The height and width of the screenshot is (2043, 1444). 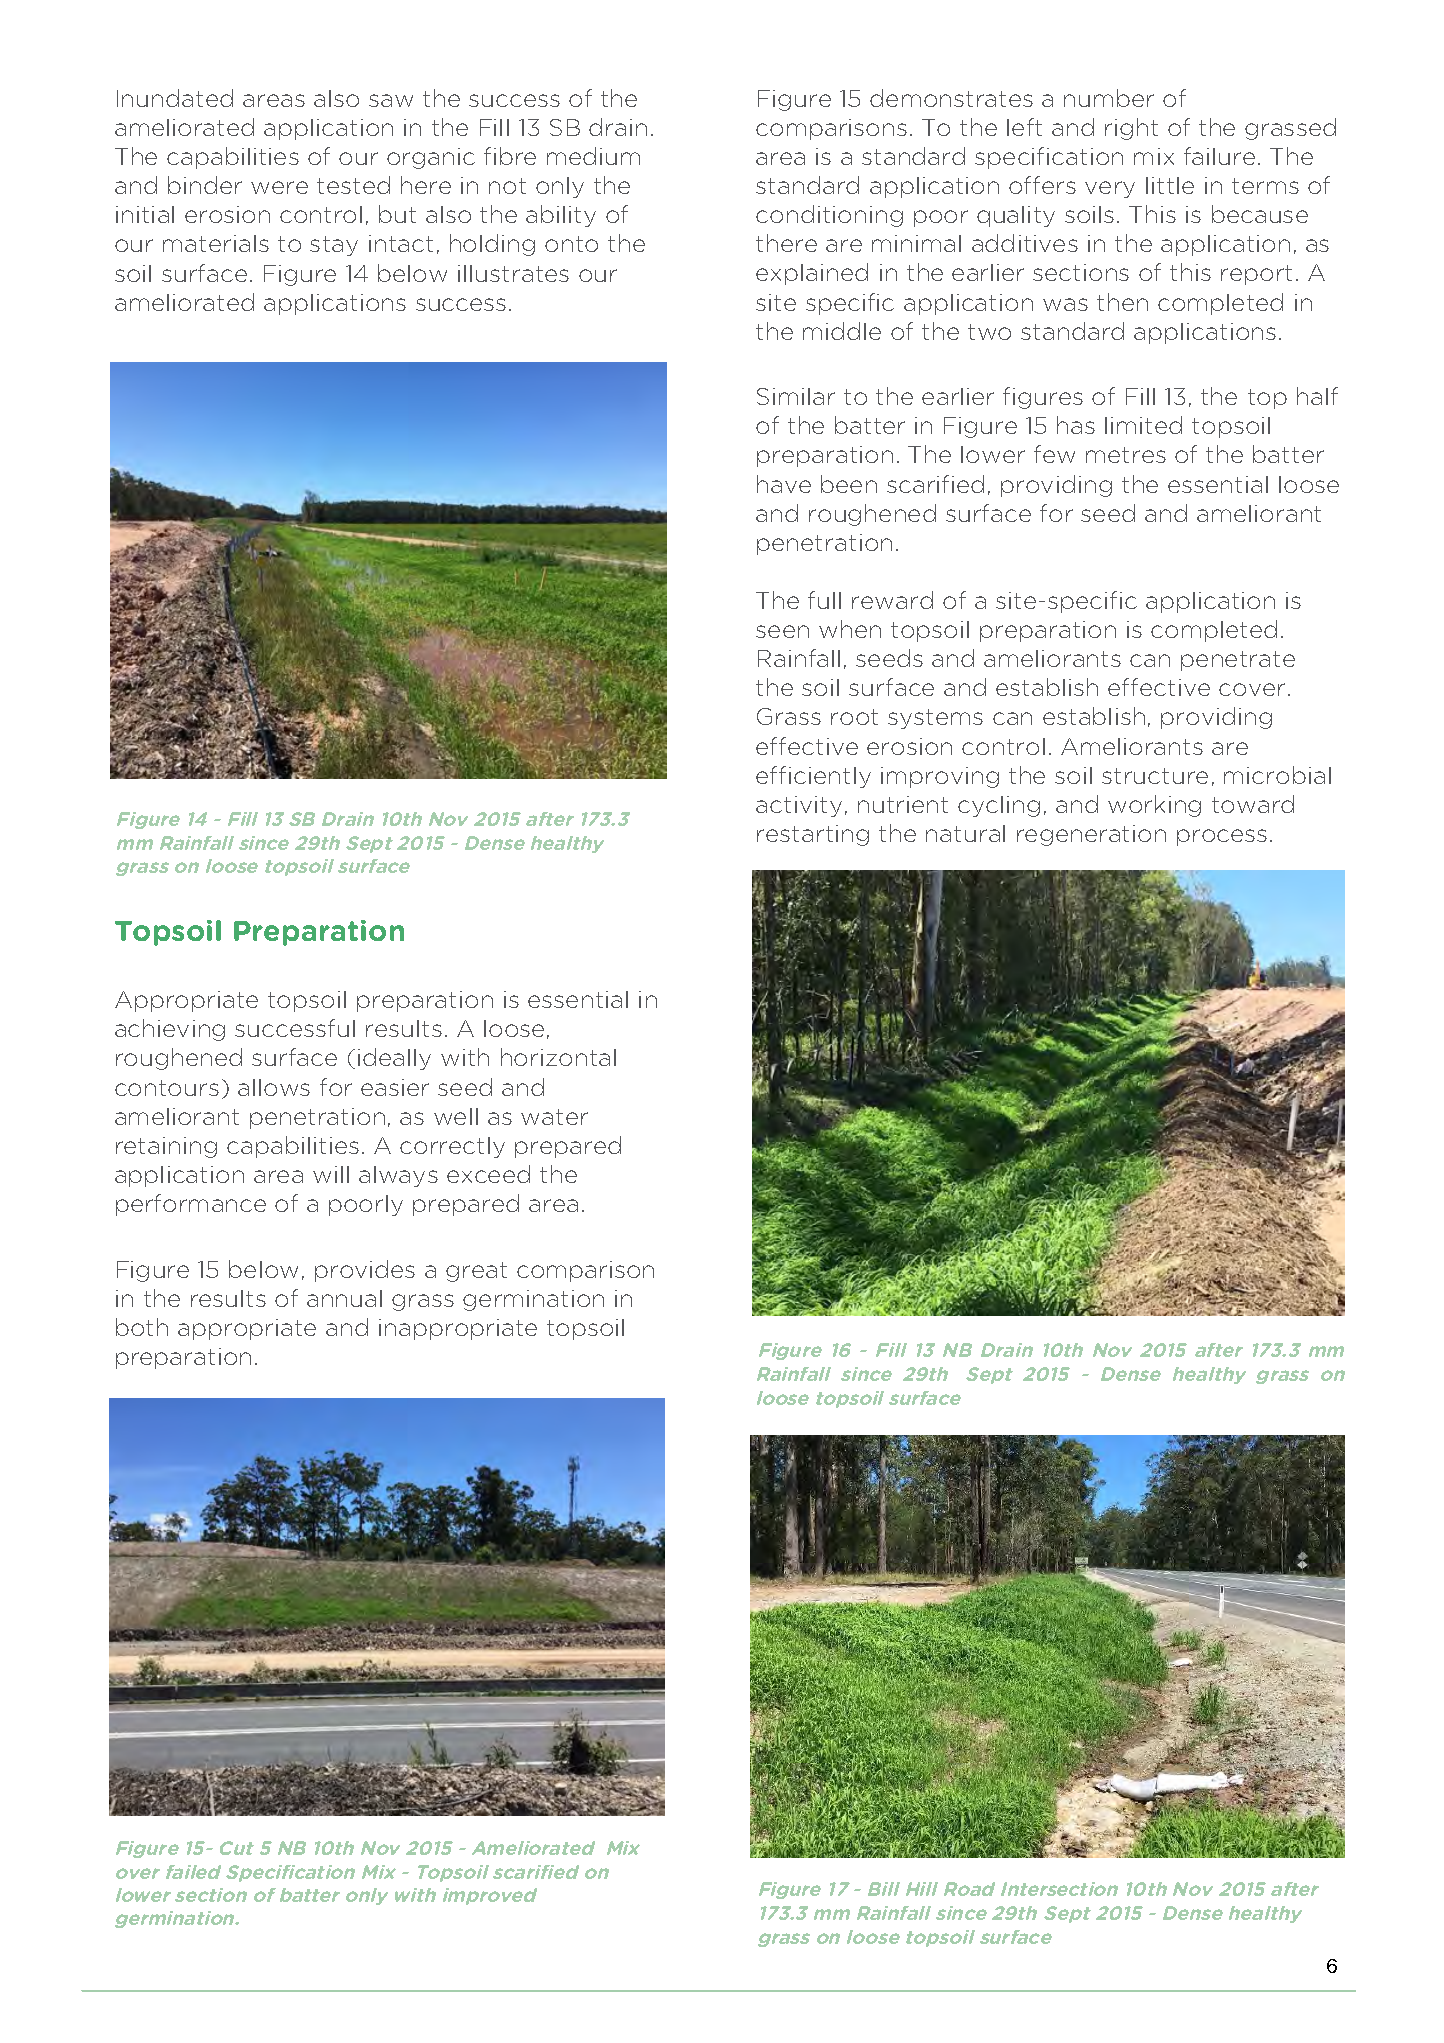 I want to click on great, so click(x=476, y=1272).
